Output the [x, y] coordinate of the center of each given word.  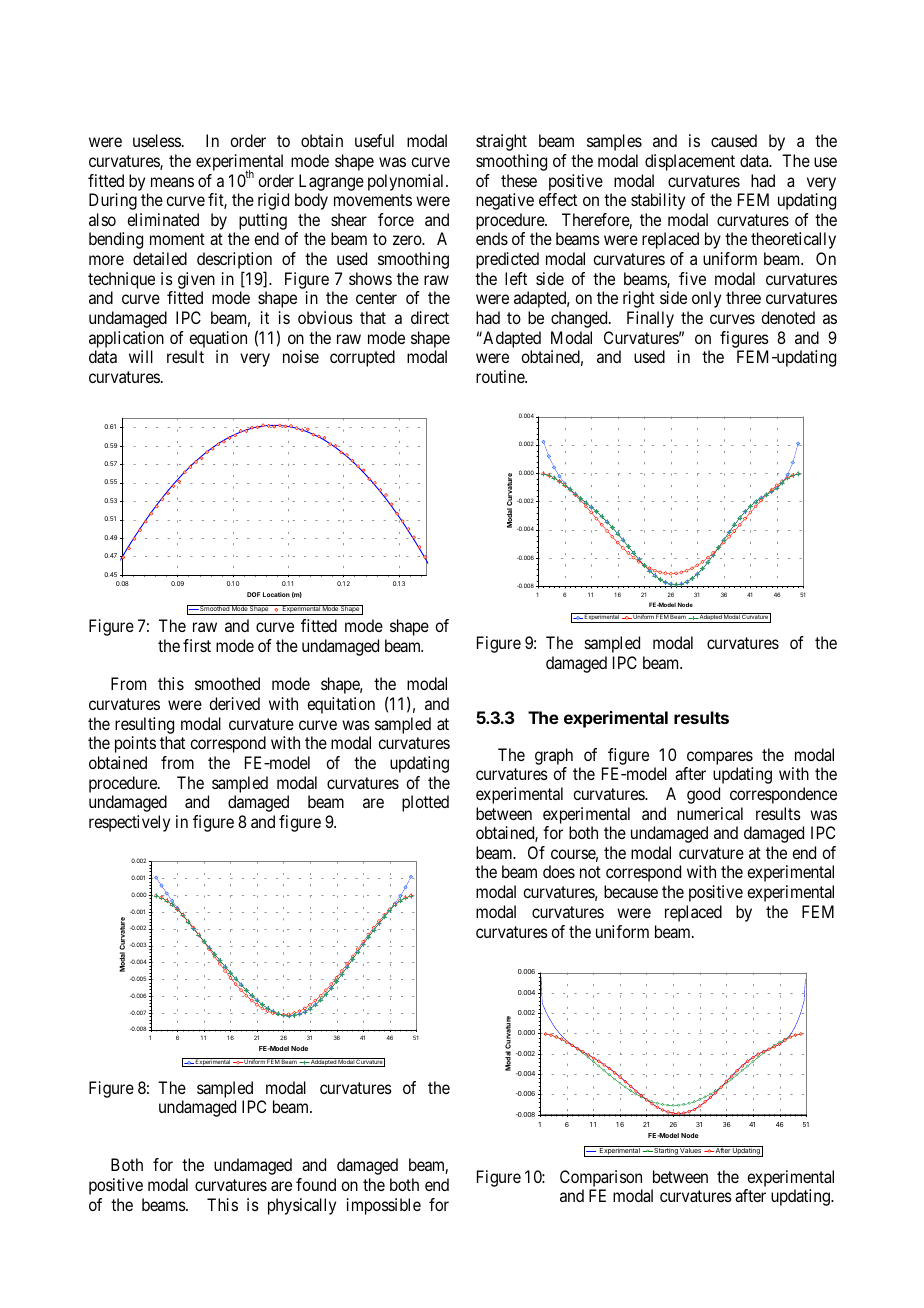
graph [554, 756]
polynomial [407, 182]
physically [302, 1206]
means [172, 182]
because [631, 891]
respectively [129, 823]
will [141, 356]
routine [501, 376]
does [559, 871]
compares [720, 758]
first [197, 645]
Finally [650, 319]
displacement [690, 162]
